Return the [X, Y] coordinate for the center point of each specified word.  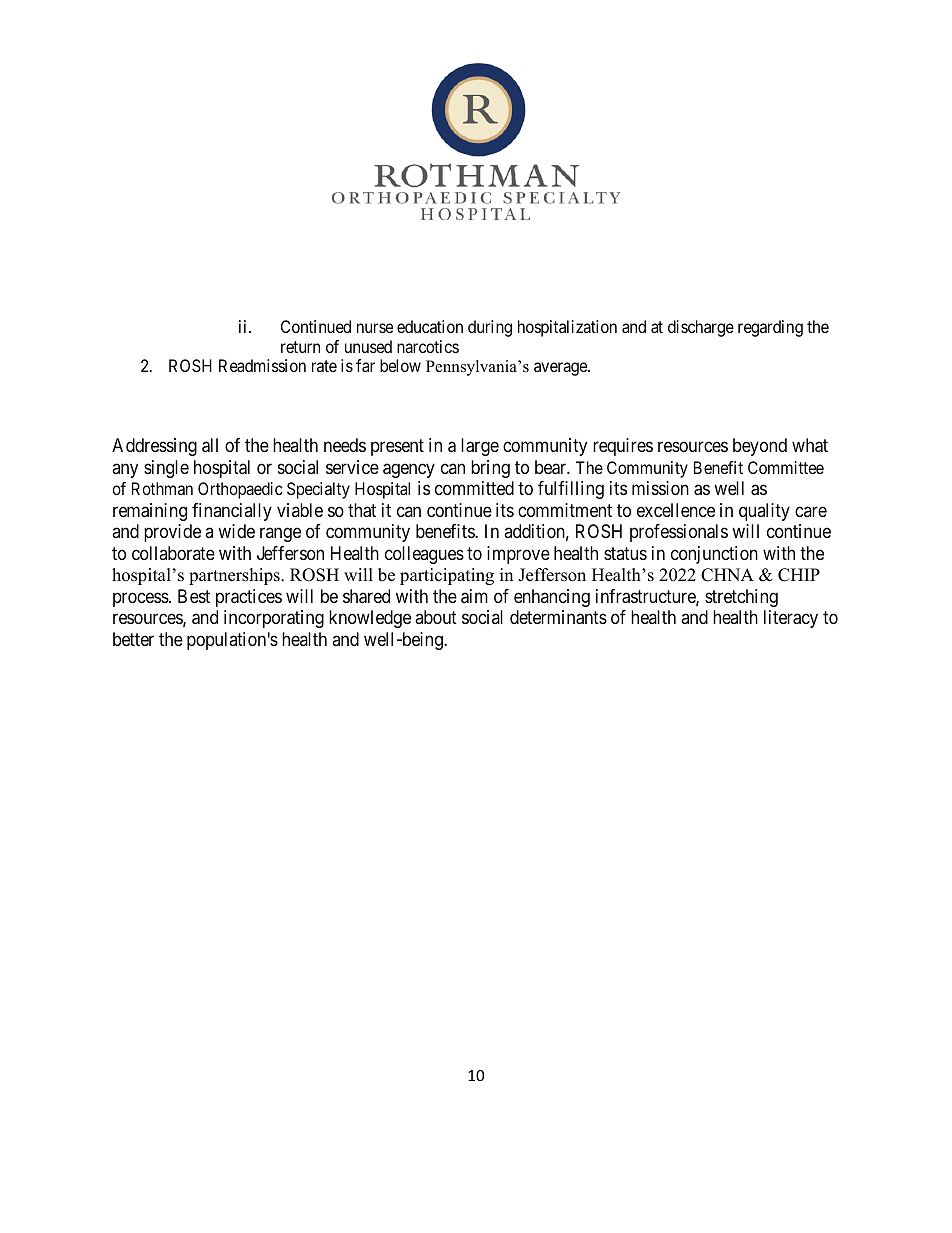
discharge [701, 328]
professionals [679, 533]
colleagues [424, 555]
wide [236, 531]
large [480, 447]
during [490, 328]
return [300, 347]
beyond [760, 447]
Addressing [154, 447]
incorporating [274, 619]
